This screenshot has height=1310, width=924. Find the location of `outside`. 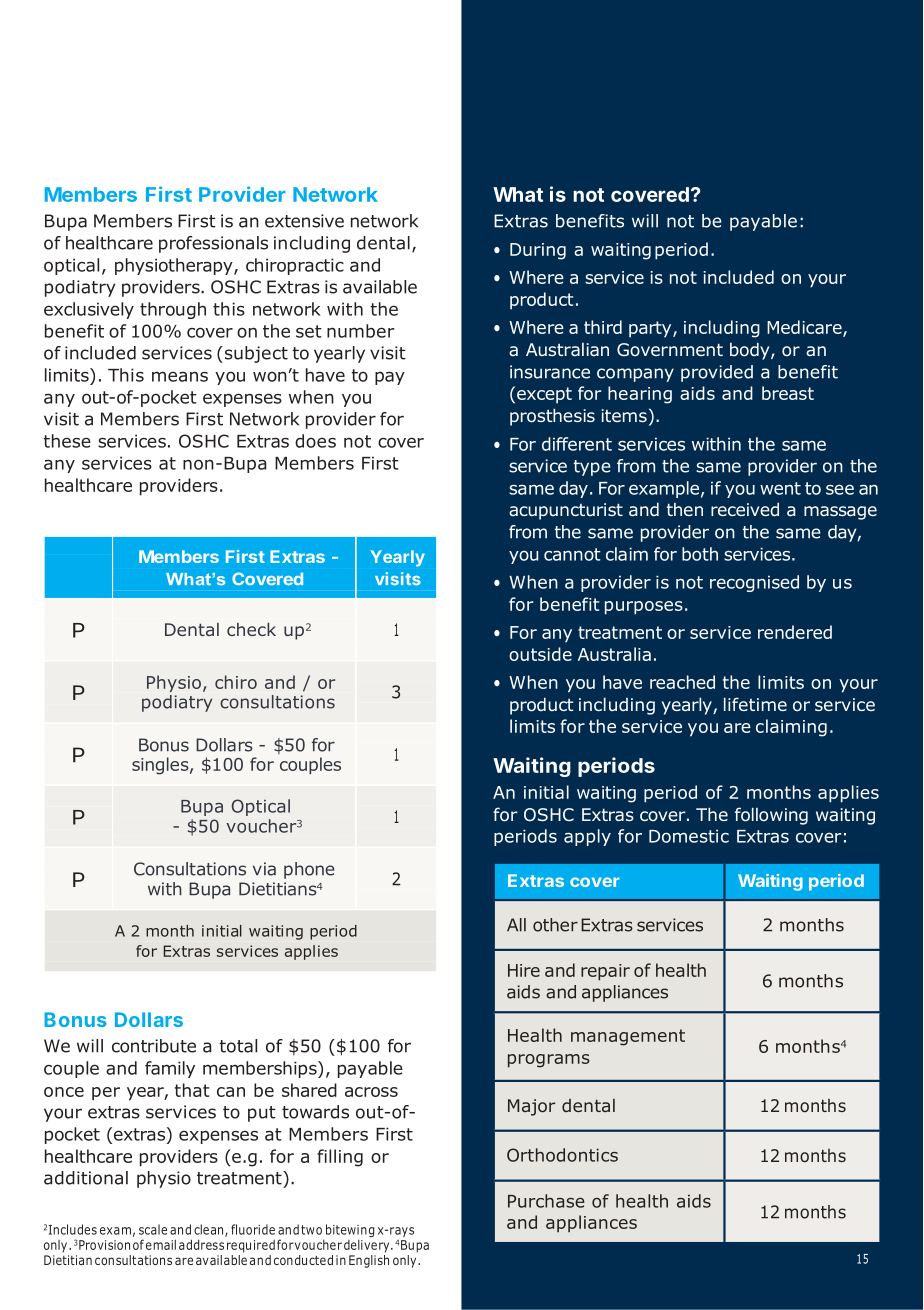

outside is located at coordinates (540, 654).
